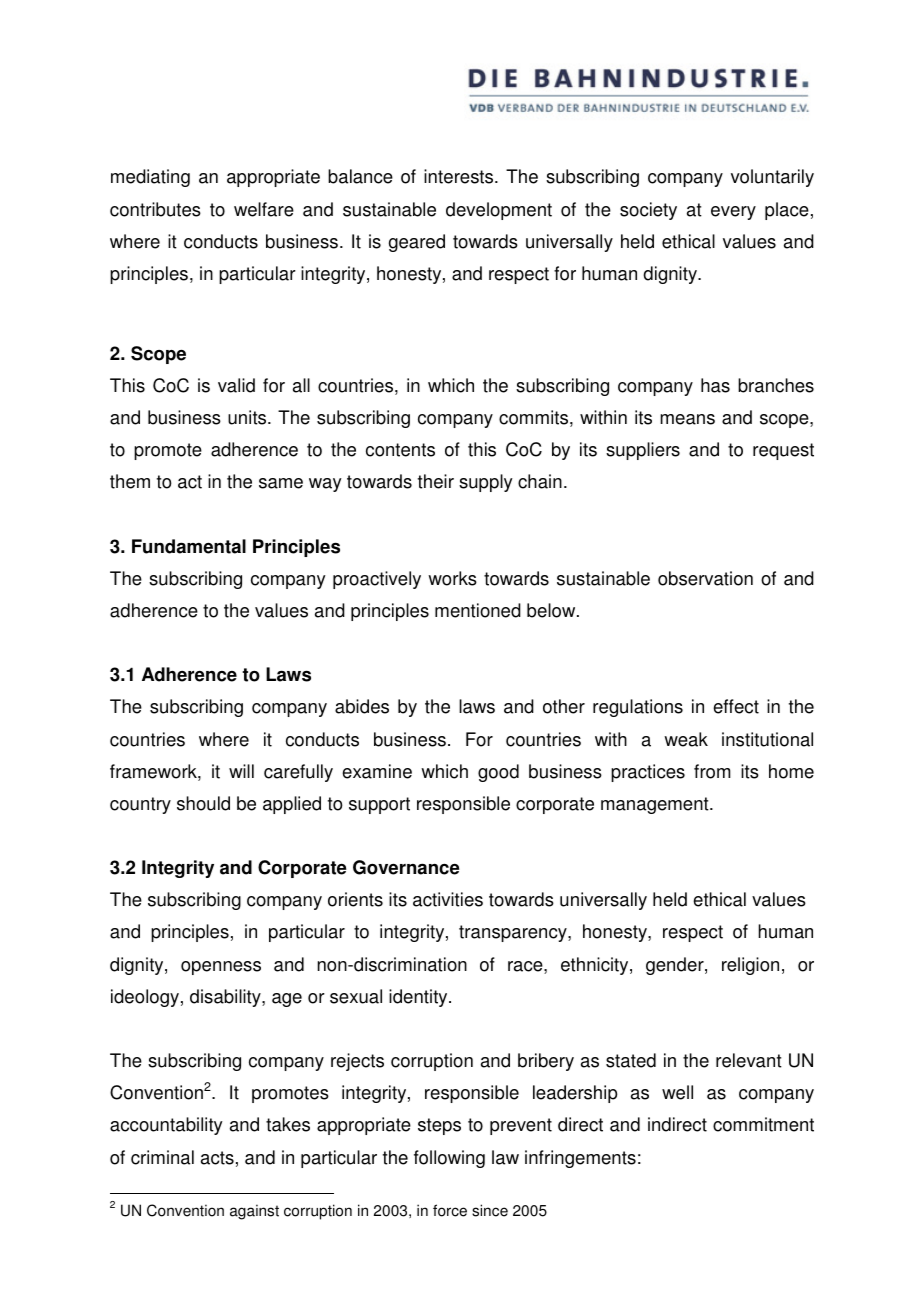 This page has width=924, height=1308. I want to click on following, so click(449, 1159).
